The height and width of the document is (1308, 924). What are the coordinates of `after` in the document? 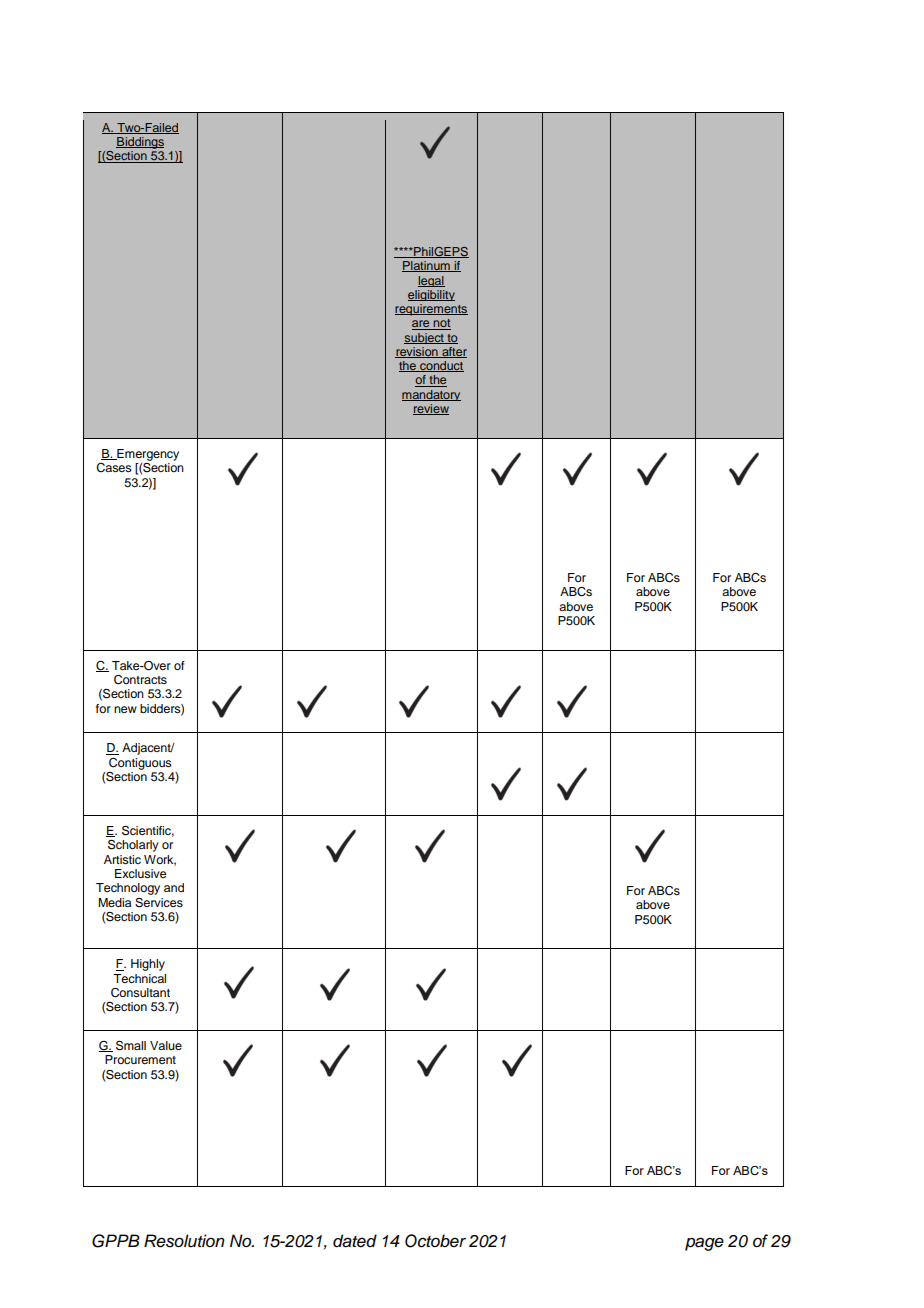 It's located at (453, 352).
